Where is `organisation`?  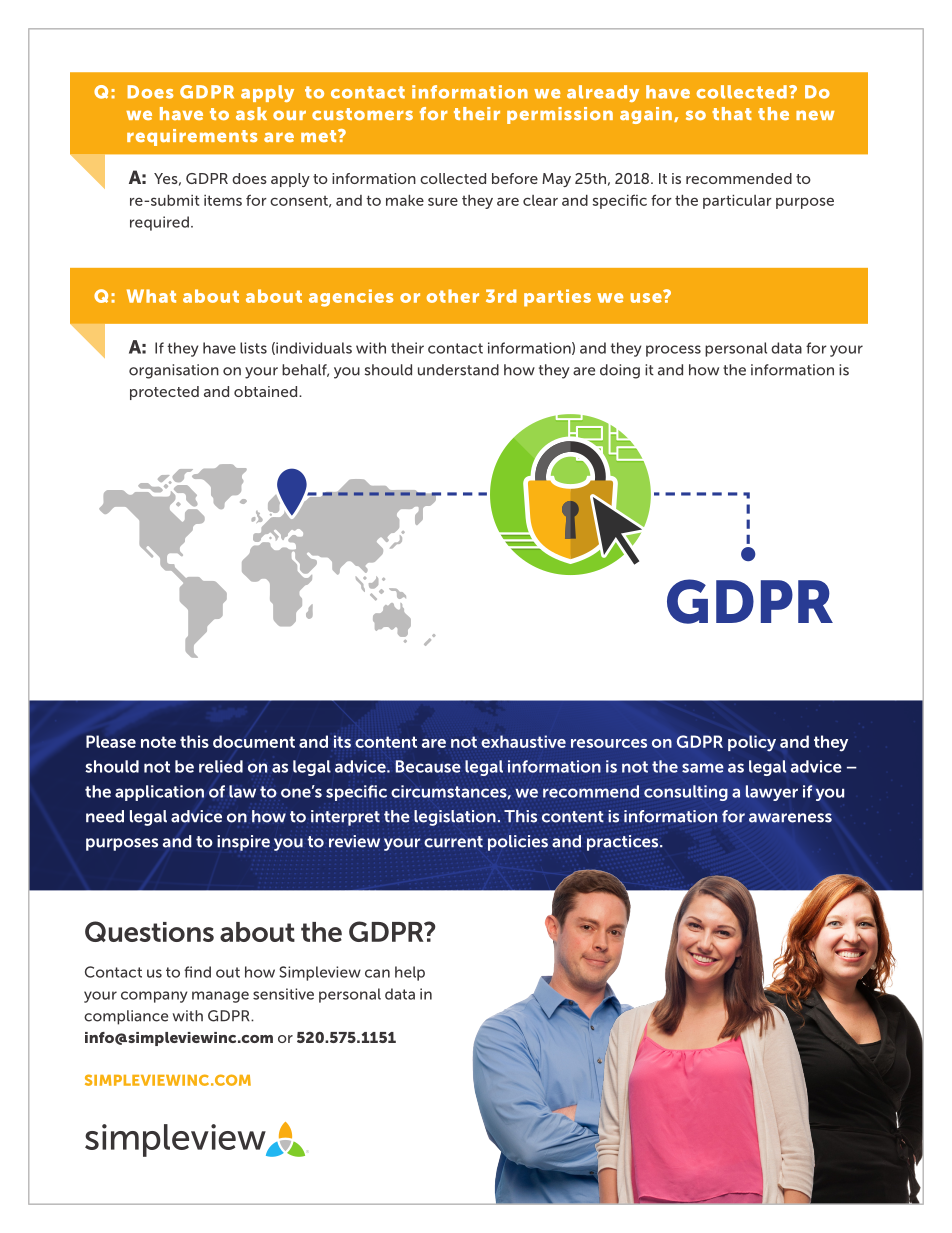
organisation is located at coordinates (174, 371).
